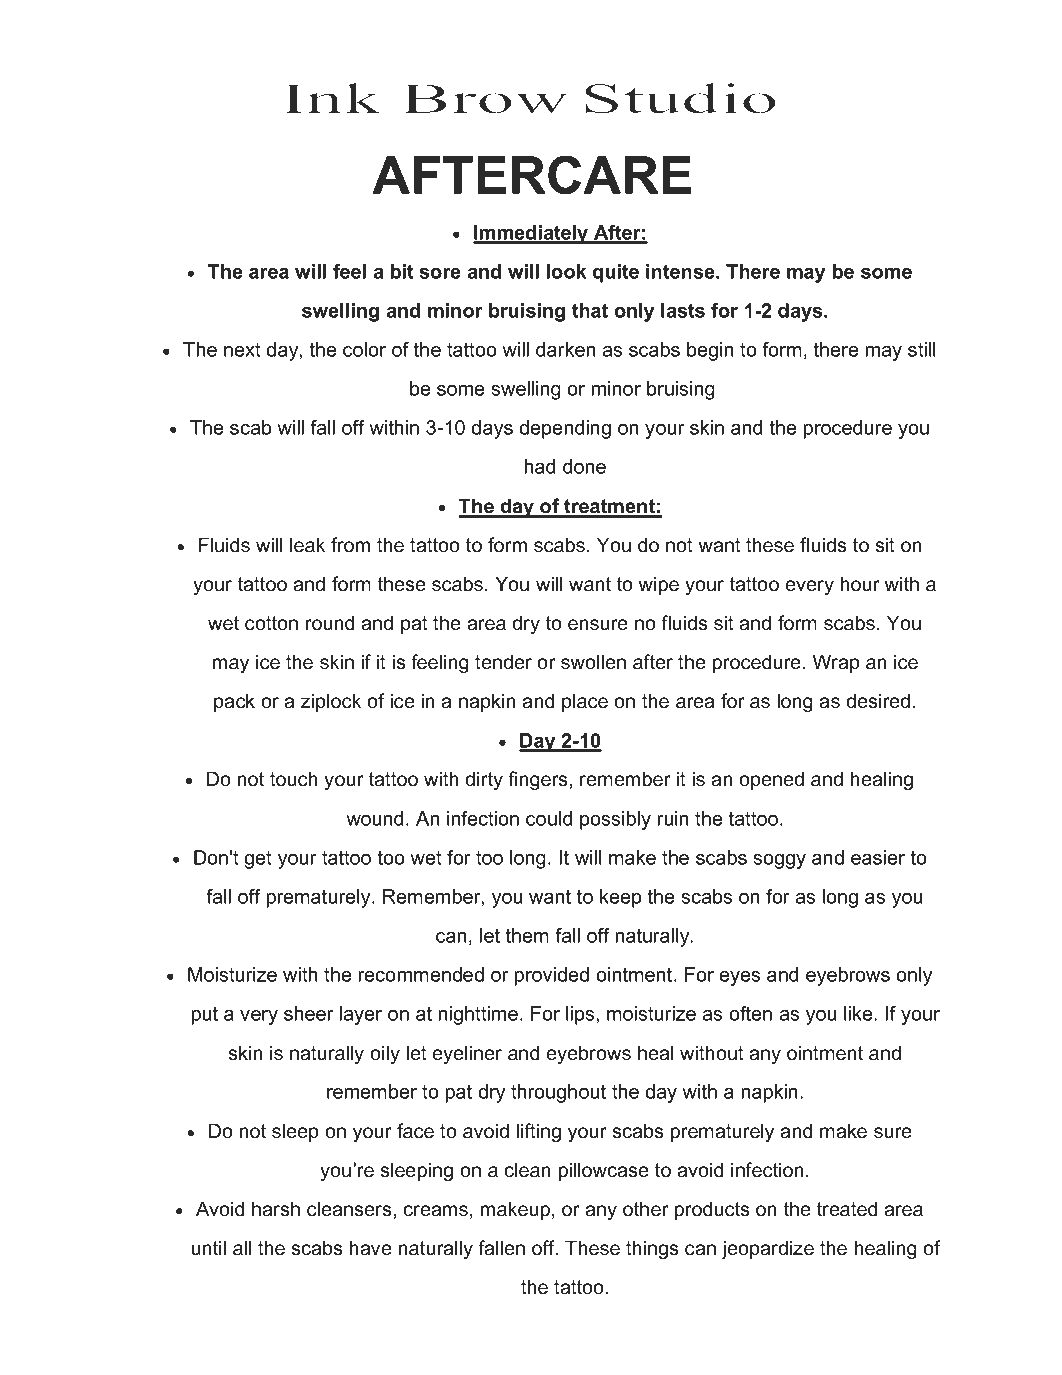 Image resolution: width=1062 pixels, height=1375 pixels. I want to click on ziplock, so click(331, 702).
